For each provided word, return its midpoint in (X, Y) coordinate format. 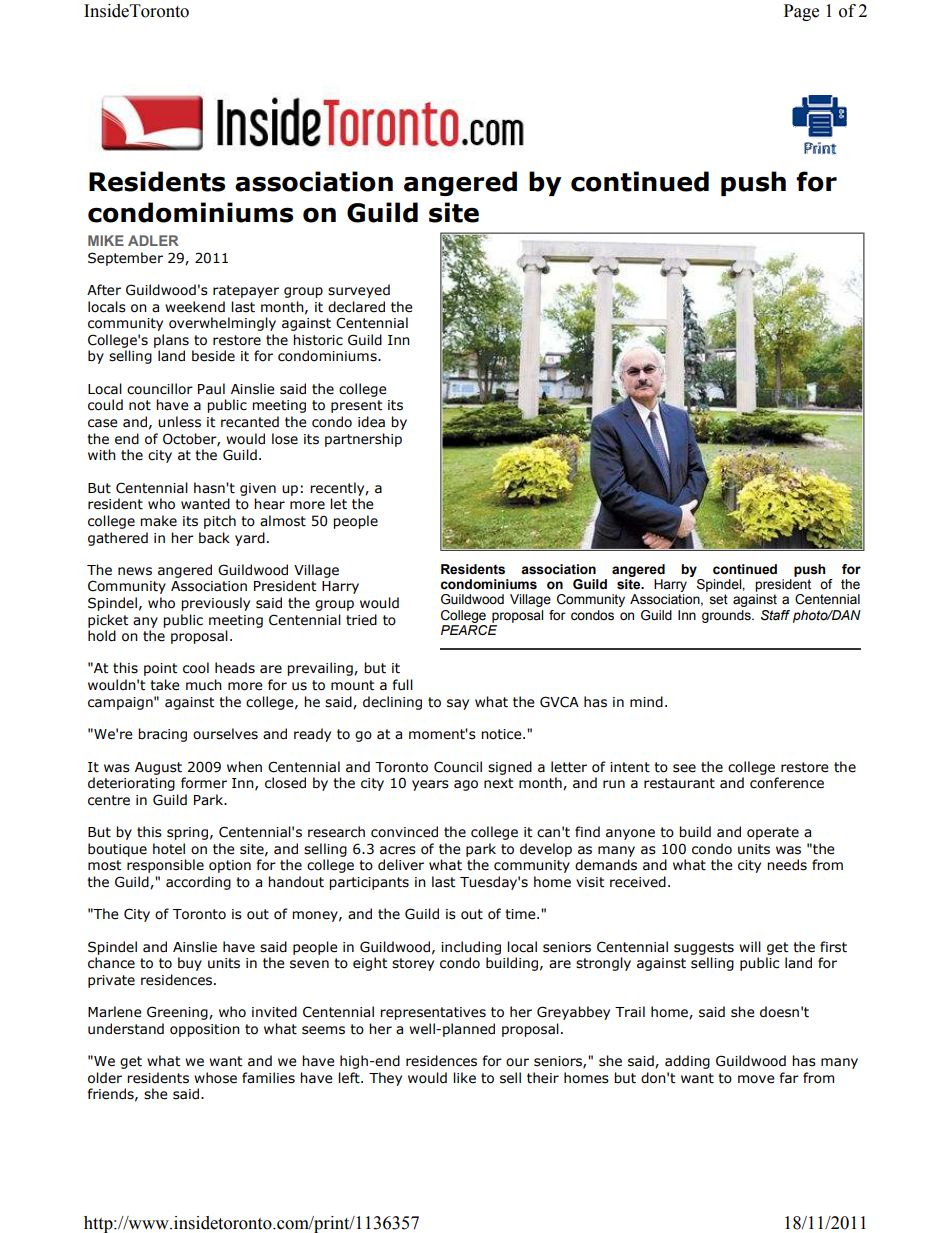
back (214, 538)
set (718, 599)
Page (801, 12)
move (756, 1079)
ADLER (153, 240)
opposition (205, 1030)
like (464, 1078)
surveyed (359, 291)
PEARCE (469, 629)
